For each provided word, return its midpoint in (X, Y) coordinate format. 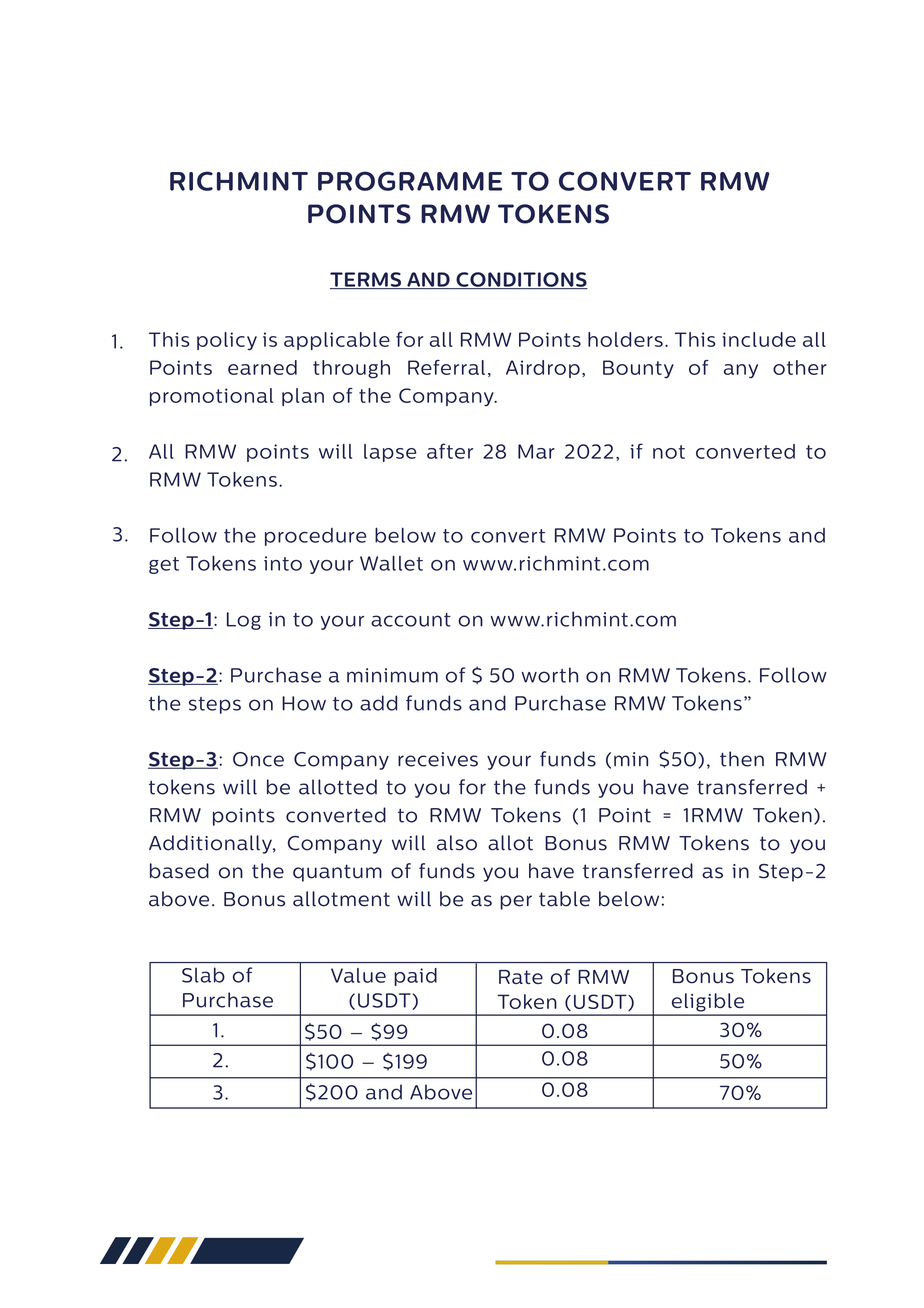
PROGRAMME (410, 181)
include (759, 339)
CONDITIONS (521, 280)
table (564, 899)
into (283, 563)
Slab (203, 975)
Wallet (391, 563)
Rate (521, 977)
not (669, 452)
